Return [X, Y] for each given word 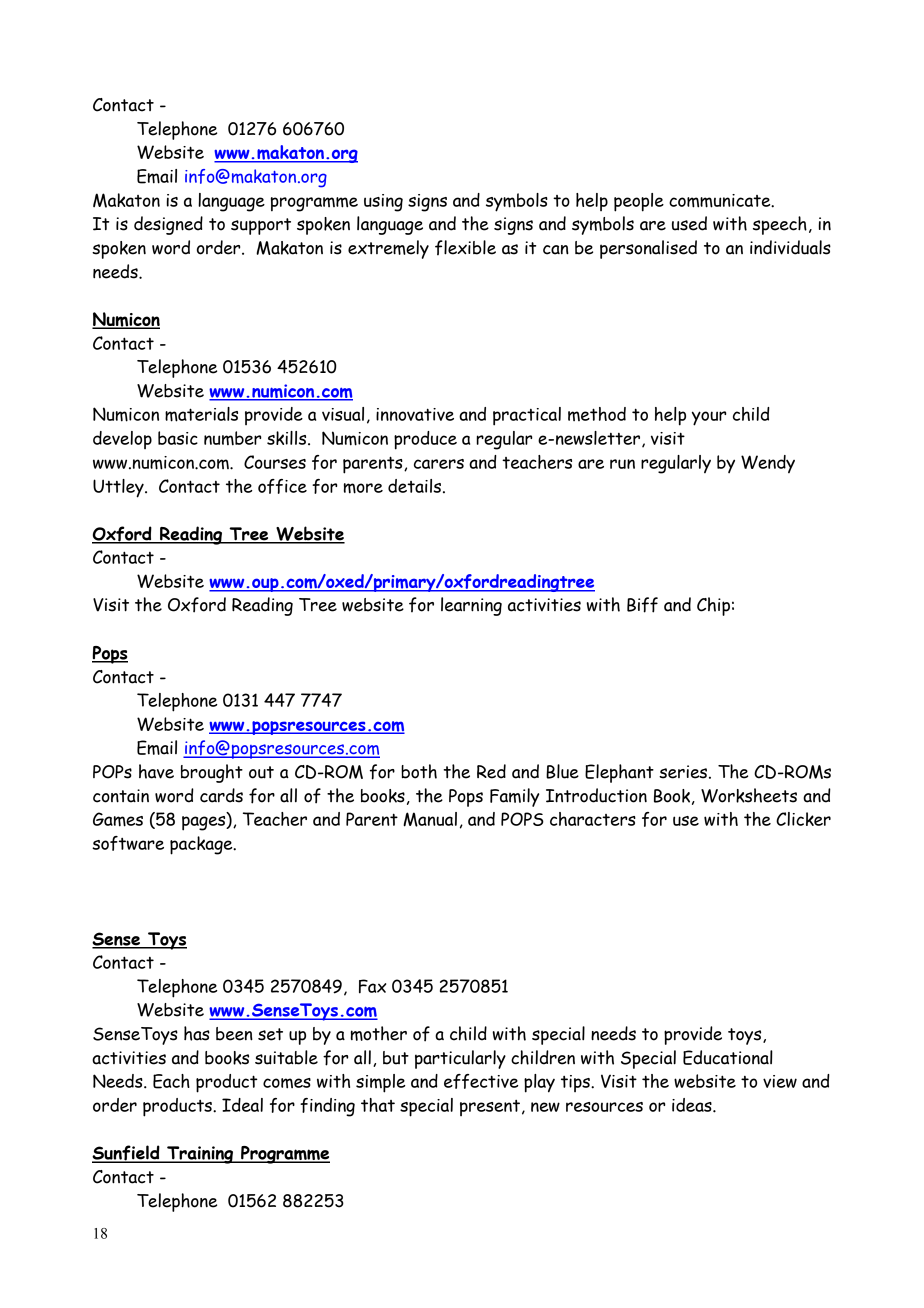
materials [201, 414]
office [282, 486]
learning [471, 606]
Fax [372, 986]
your [709, 418]
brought [212, 773]
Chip [713, 606]
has [197, 1033]
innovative [415, 414]
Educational [728, 1057]
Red [491, 771]
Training [200, 1155]
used [689, 223]
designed [168, 225]
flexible [465, 248]
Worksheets [749, 795]
